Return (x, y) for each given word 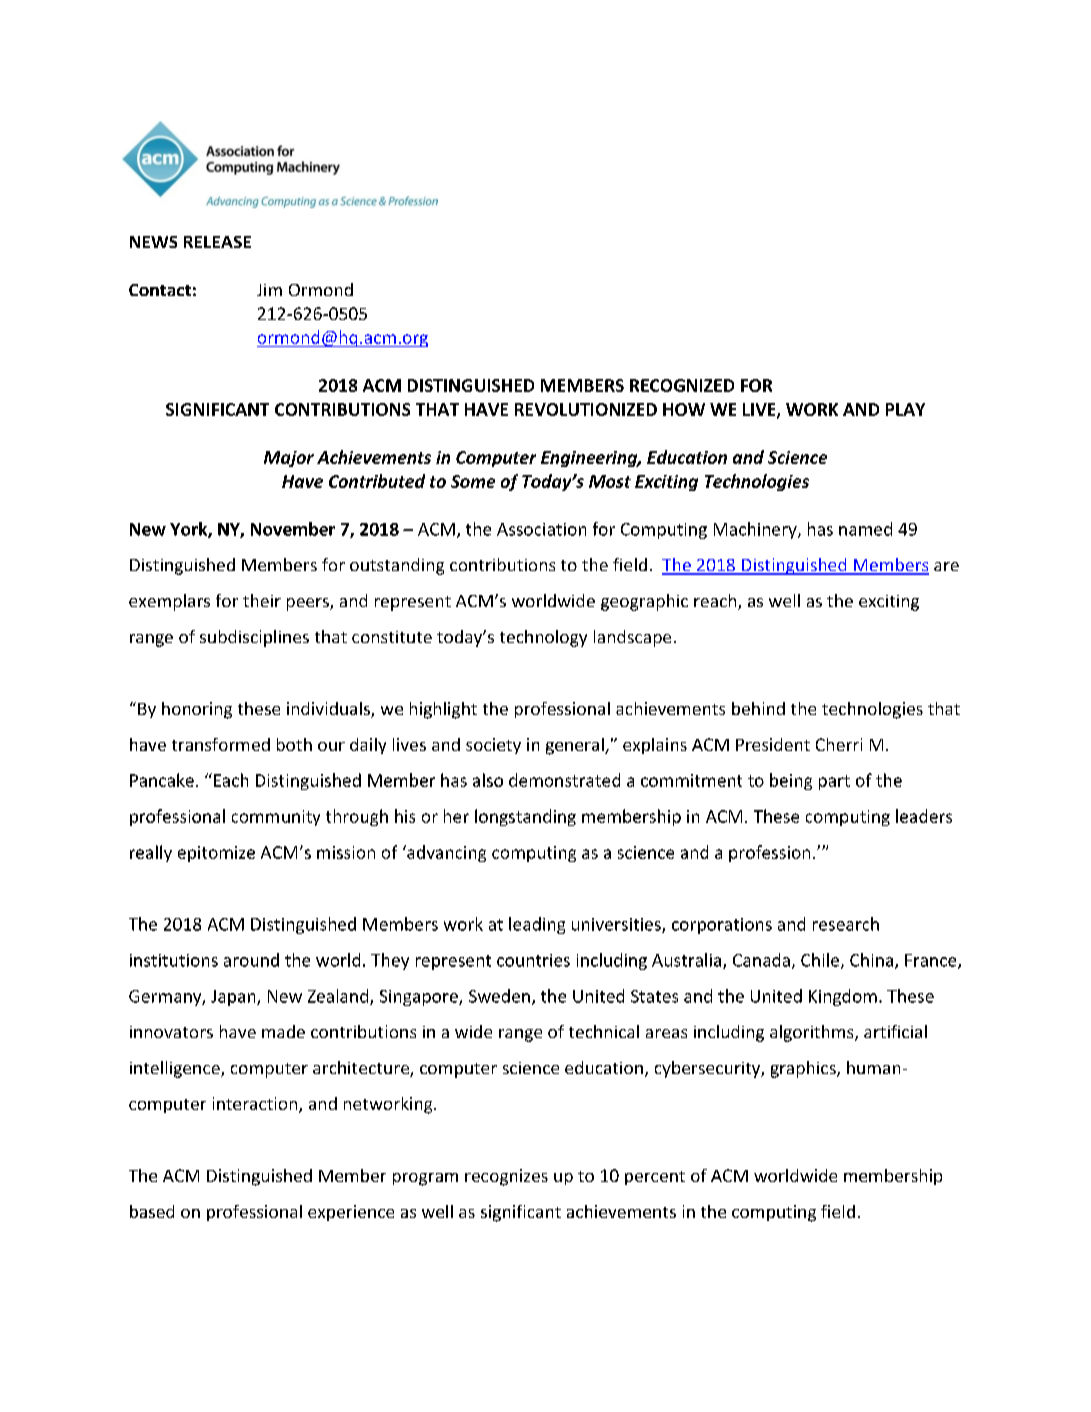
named (865, 529)
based (152, 1211)
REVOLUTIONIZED (586, 409)
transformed (221, 744)
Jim (269, 290)
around (251, 960)
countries (533, 960)
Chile (821, 961)
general (576, 746)
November (293, 529)
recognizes (506, 1177)
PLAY (905, 409)
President (773, 744)
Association (541, 529)
